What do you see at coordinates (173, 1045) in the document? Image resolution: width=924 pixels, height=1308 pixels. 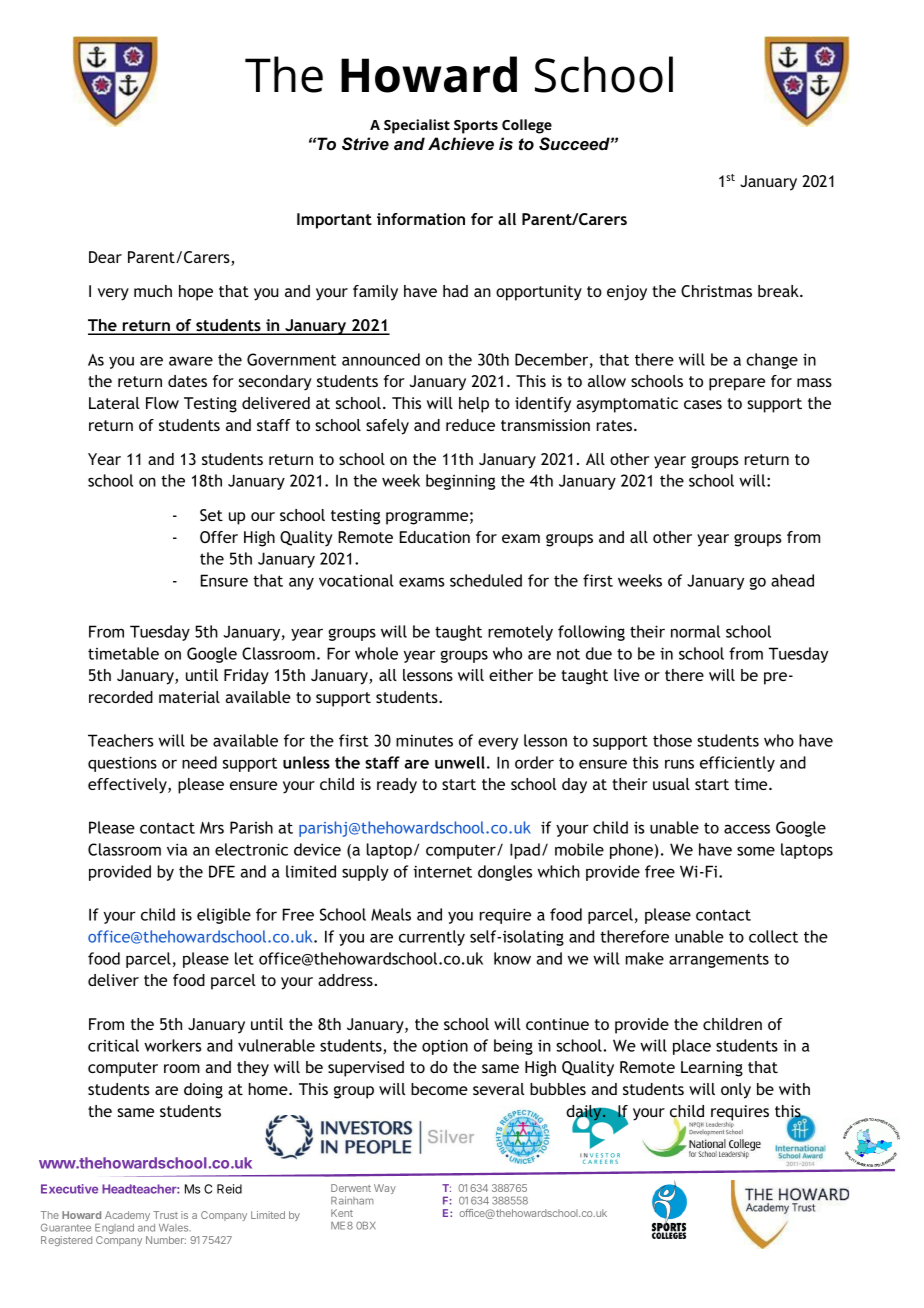 I see `workers` at bounding box center [173, 1045].
